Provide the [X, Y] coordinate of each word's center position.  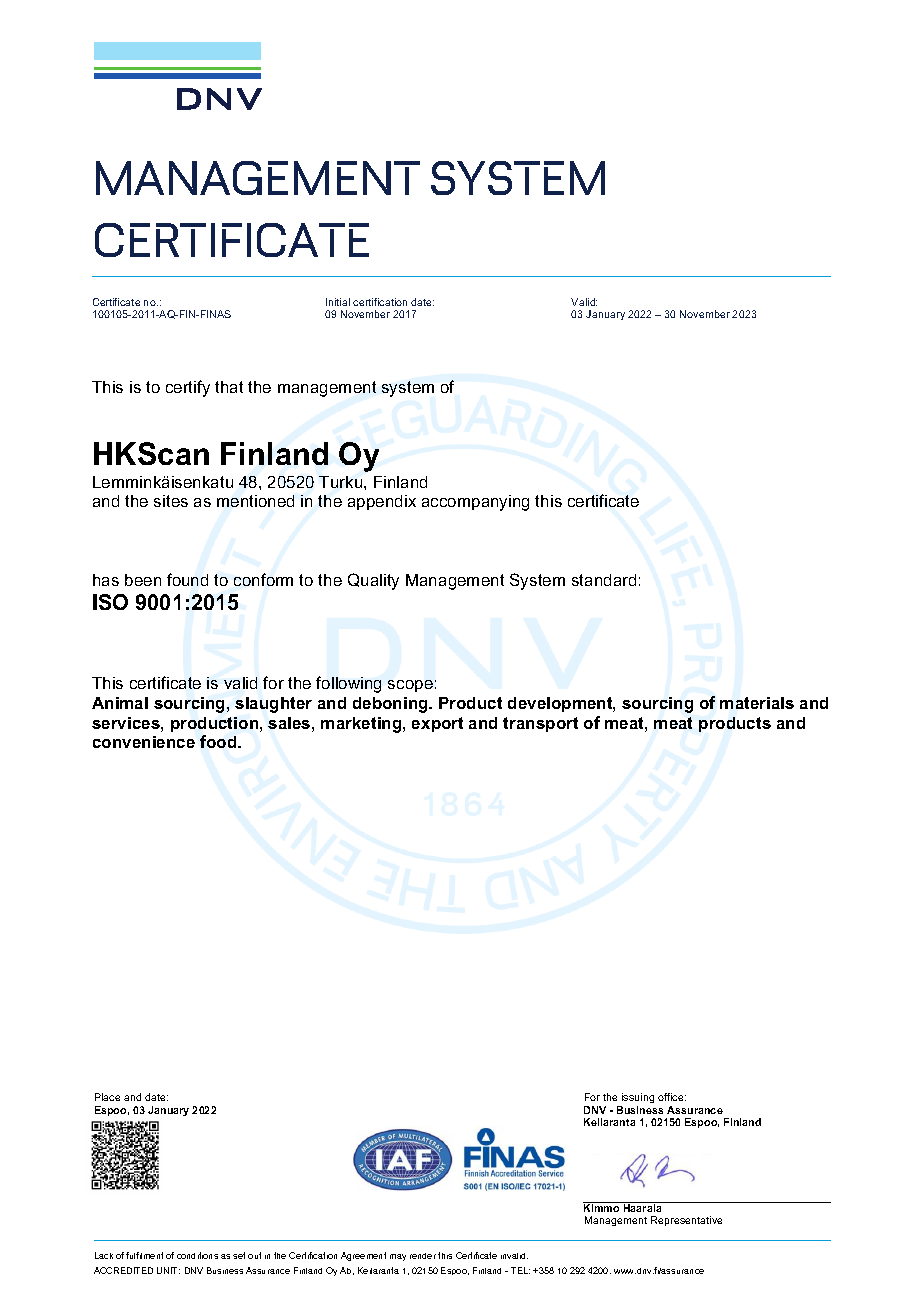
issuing [637, 1100]
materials [757, 703]
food [219, 741]
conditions [197, 1255]
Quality [373, 581]
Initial [338, 302]
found [187, 579]
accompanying [475, 503]
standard [604, 580]
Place [107, 1097]
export [437, 724]
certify [188, 388]
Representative [686, 1221]
